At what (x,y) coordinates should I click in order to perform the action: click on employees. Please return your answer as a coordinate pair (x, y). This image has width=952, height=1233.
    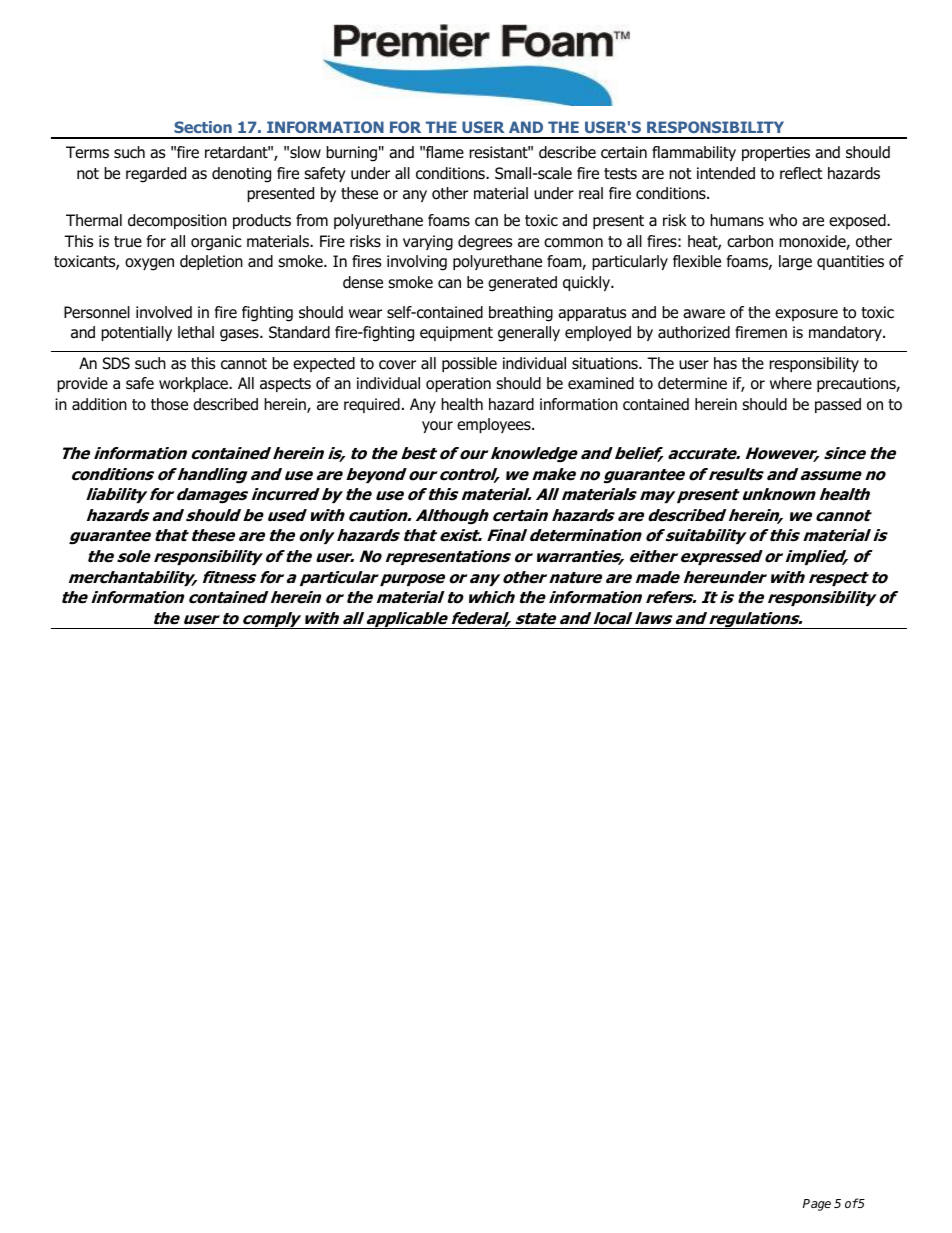
    Looking at the image, I should click on (495, 425).
